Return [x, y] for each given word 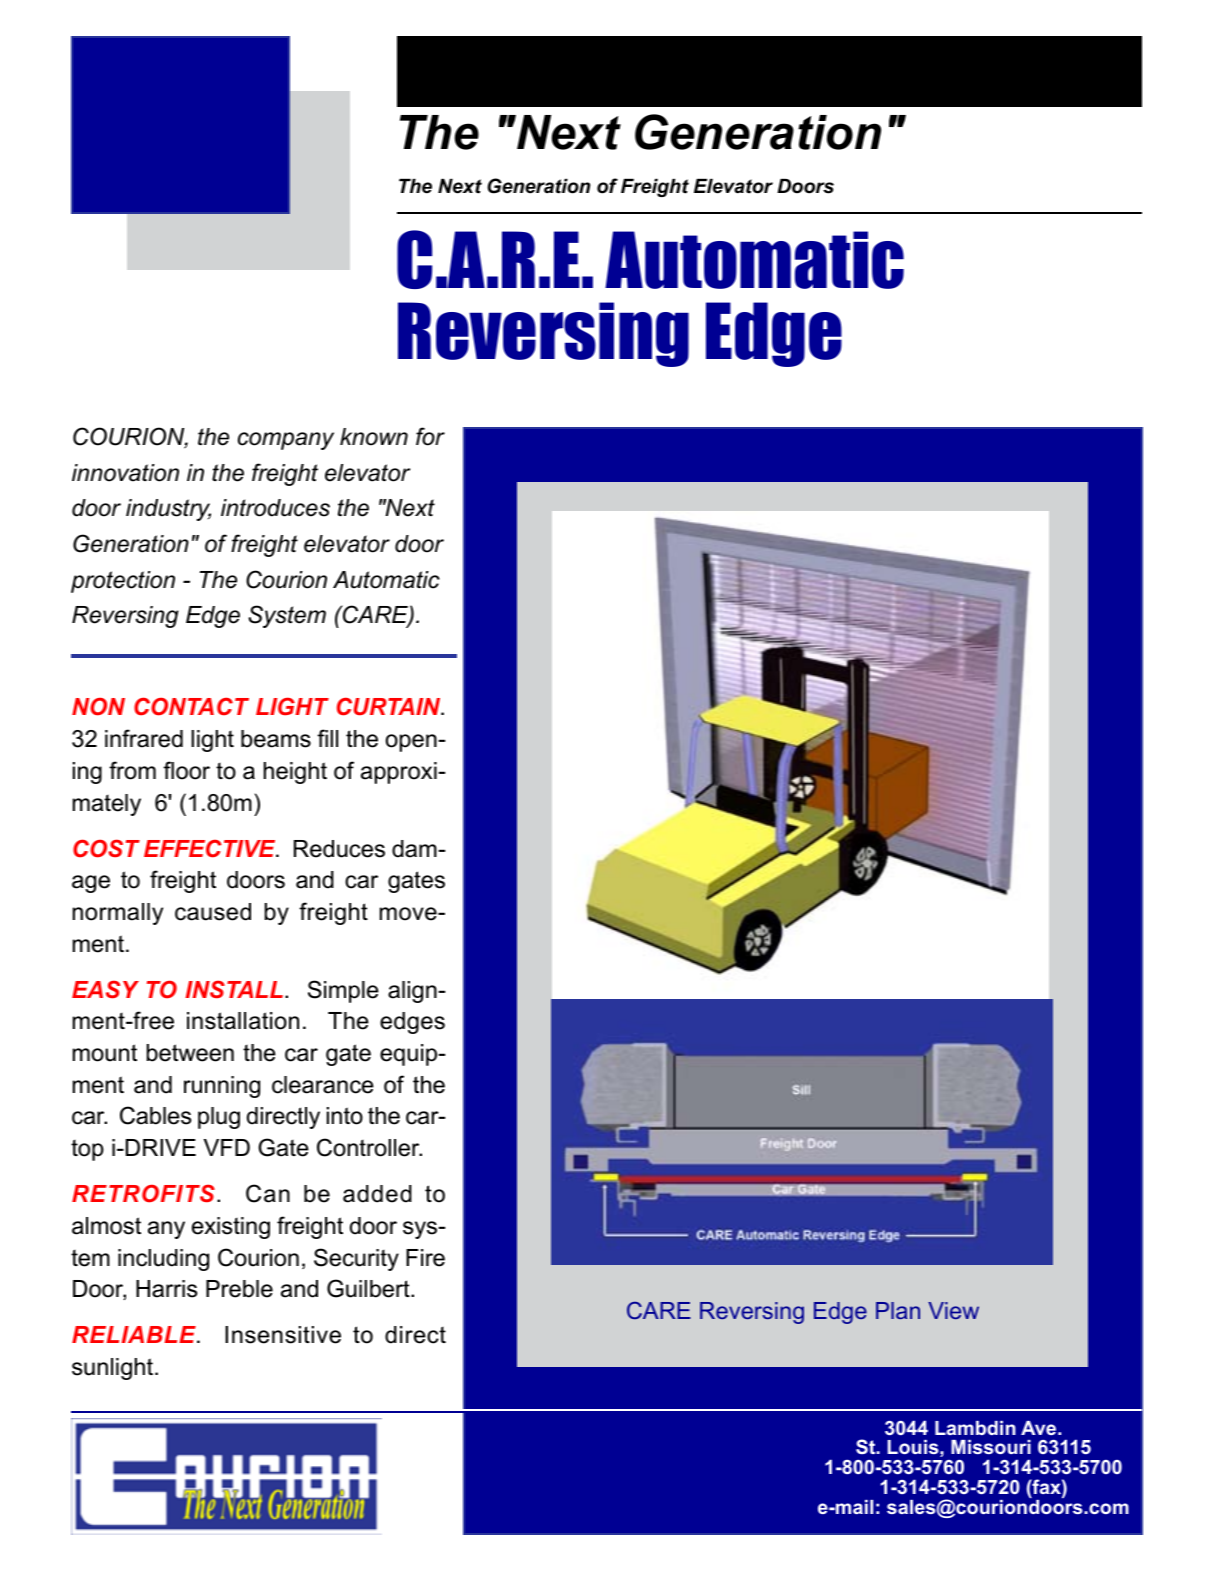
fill [327, 738]
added [377, 1194]
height [295, 773]
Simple [343, 991]
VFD [227, 1147]
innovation [125, 473]
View [953, 1310]
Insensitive [283, 1335]
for [430, 436]
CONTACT [191, 706]
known [374, 437]
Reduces [339, 849]
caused [213, 912]
